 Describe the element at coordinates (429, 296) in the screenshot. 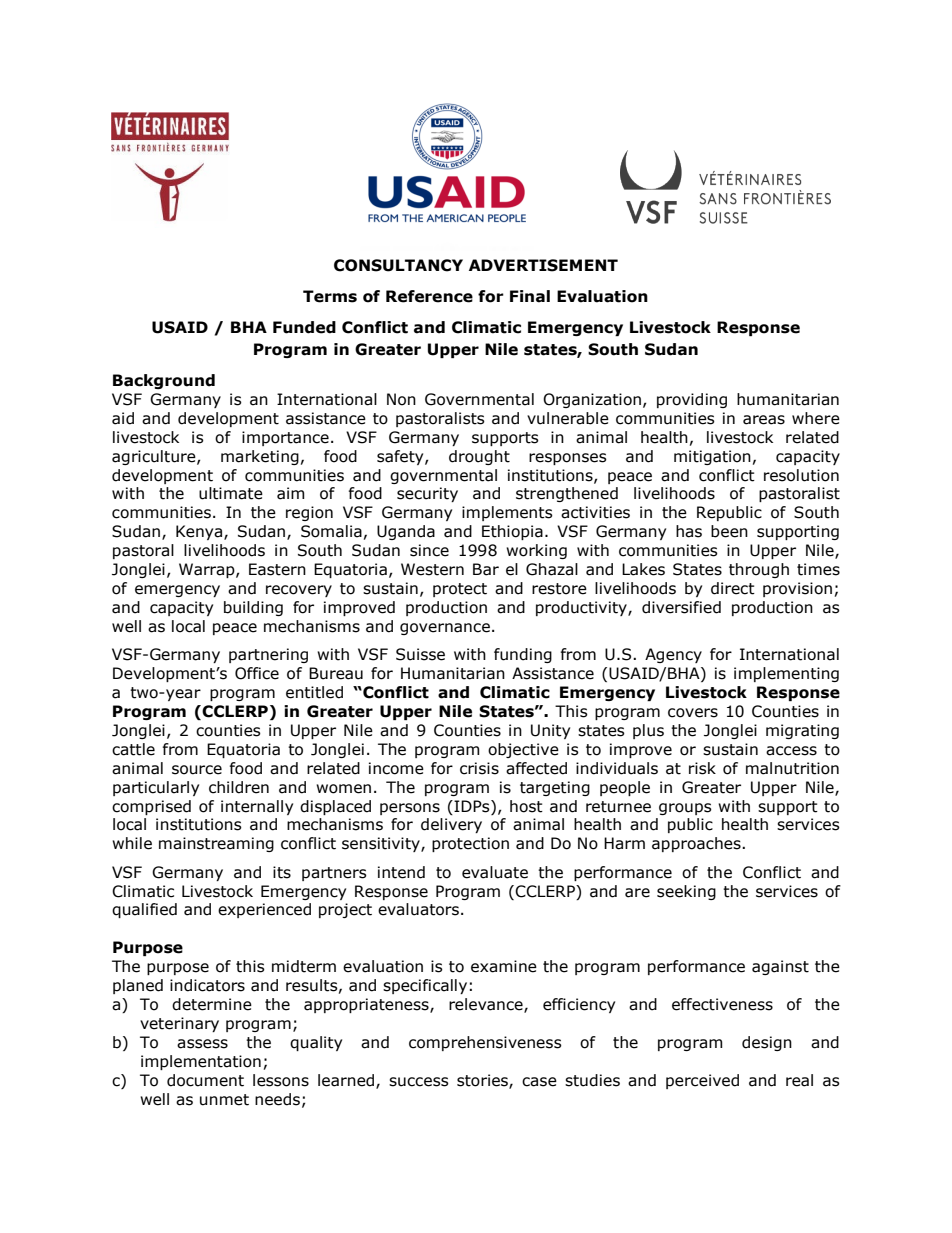

I see `Reference` at that location.
